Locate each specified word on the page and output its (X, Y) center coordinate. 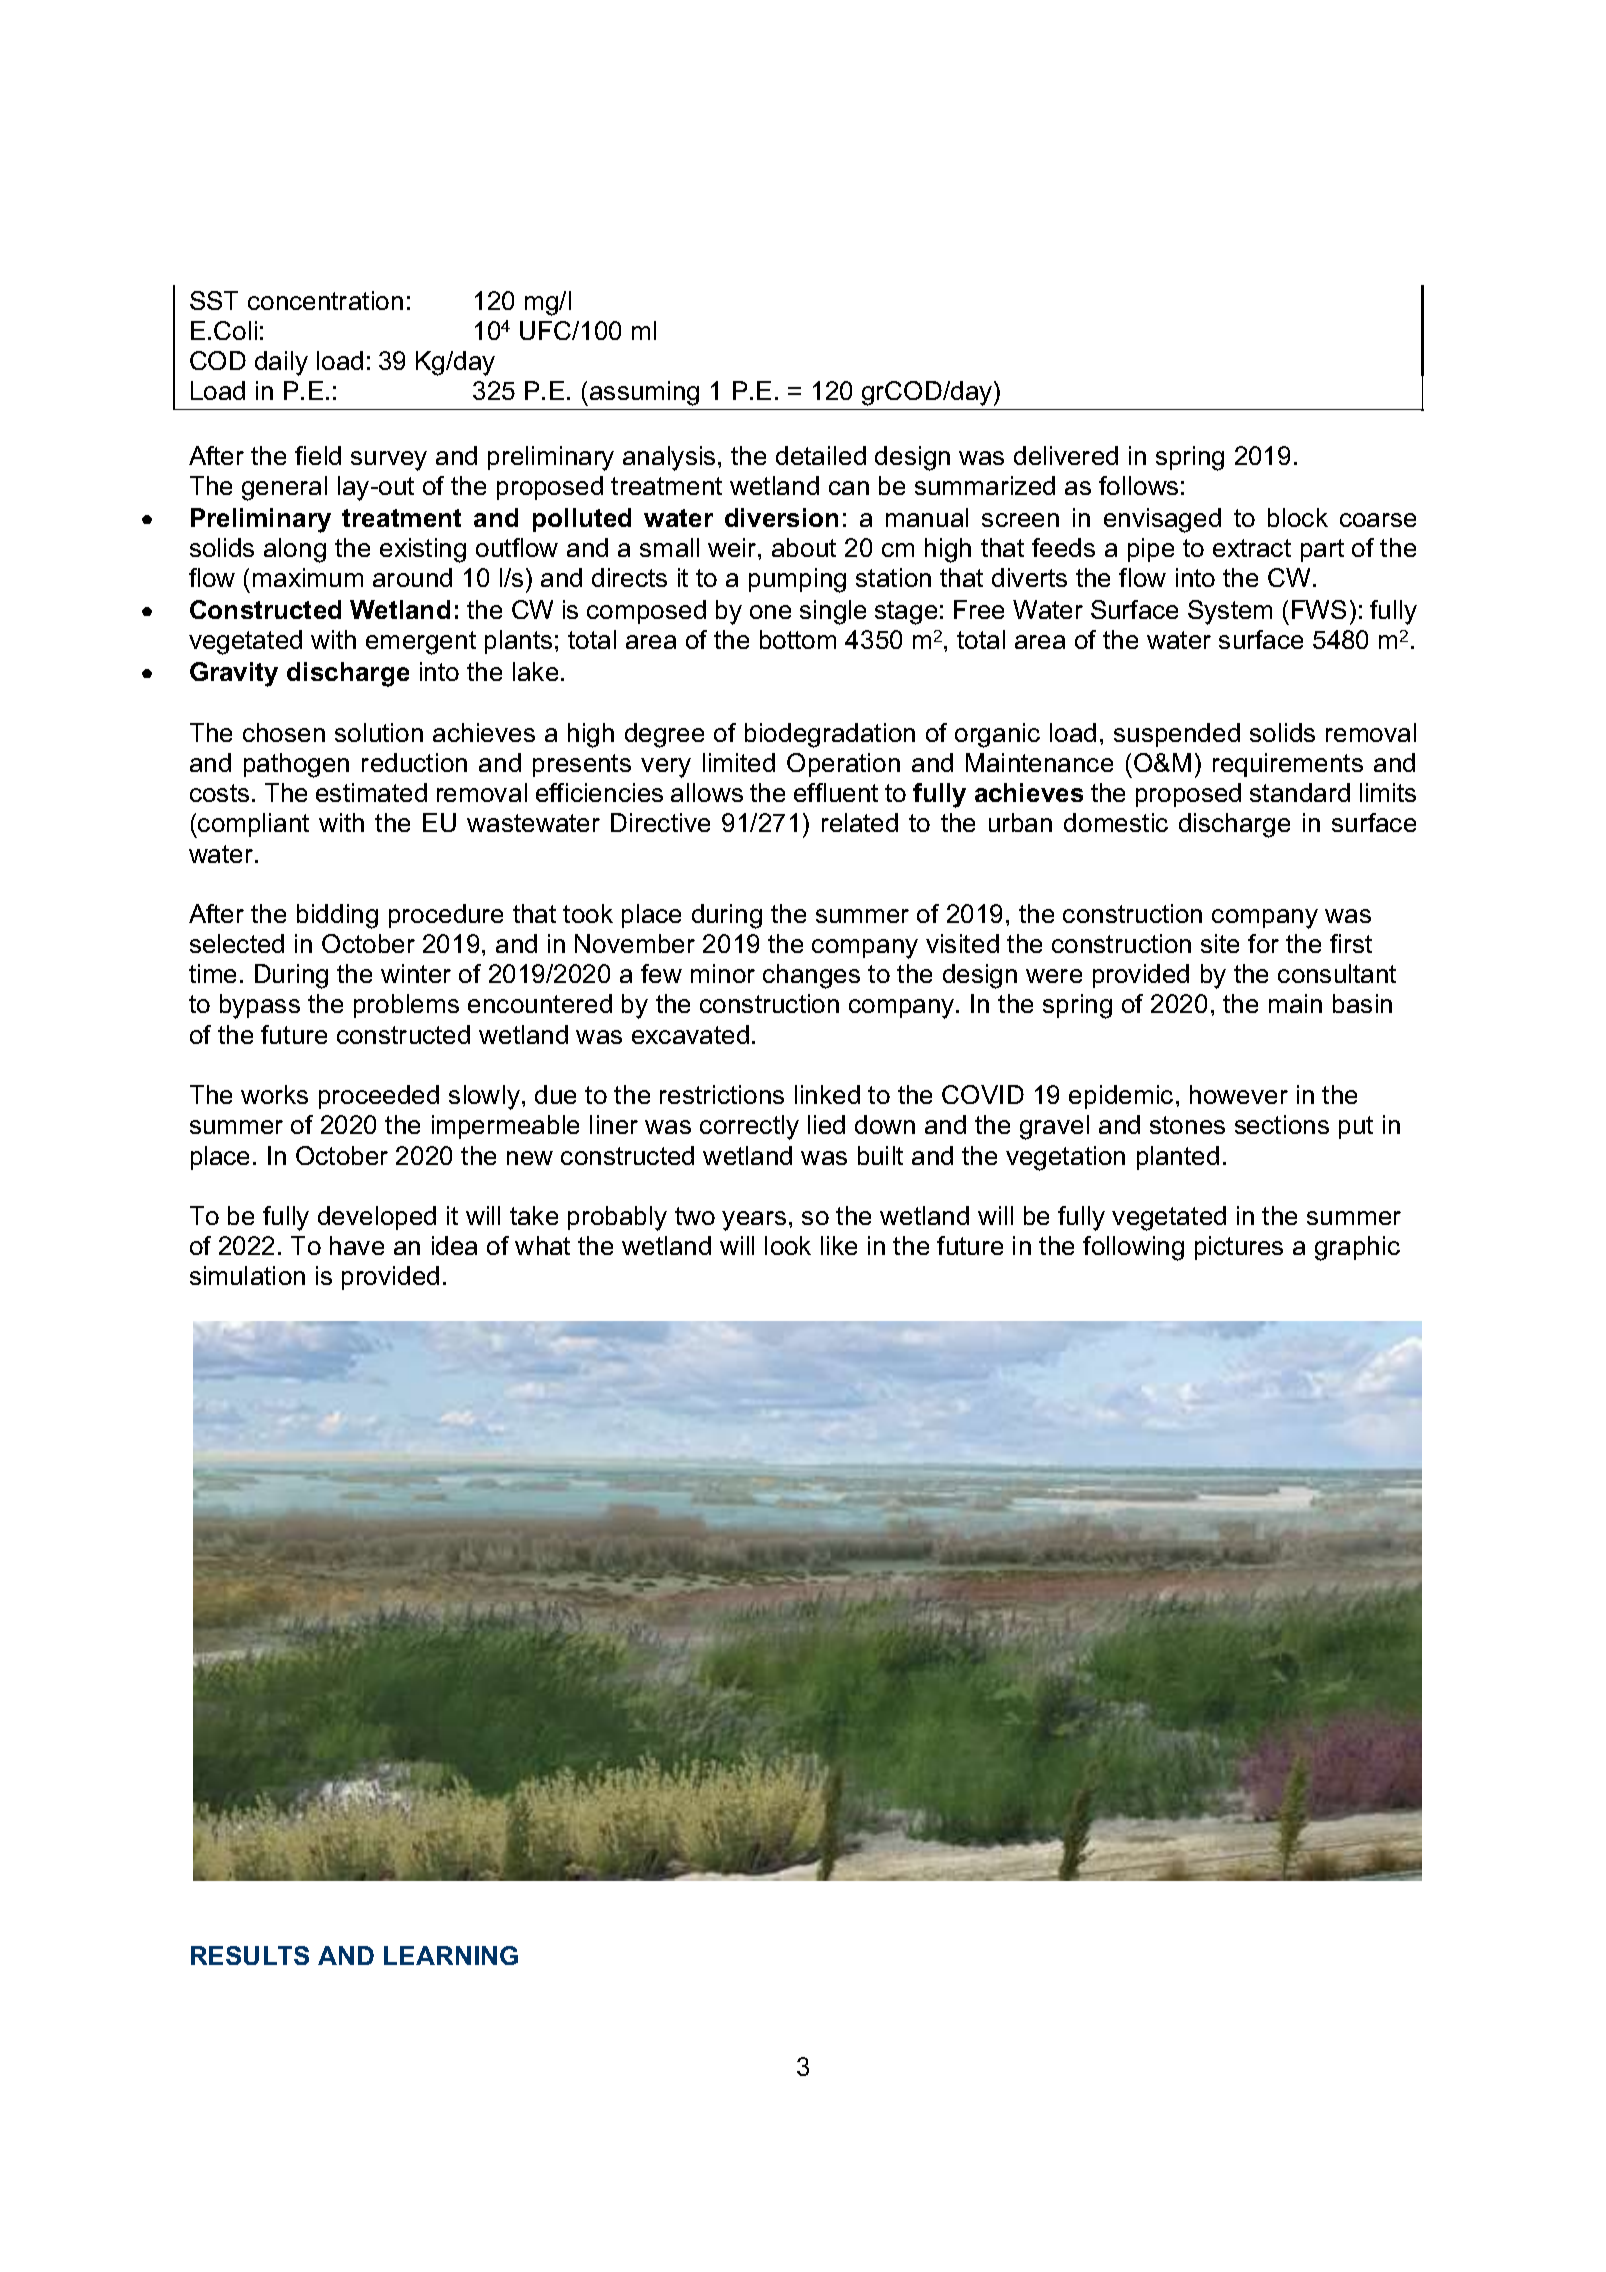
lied (826, 1124)
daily (281, 363)
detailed (821, 455)
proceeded (379, 1097)
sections (1282, 1124)
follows (1138, 485)
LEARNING (451, 1955)
